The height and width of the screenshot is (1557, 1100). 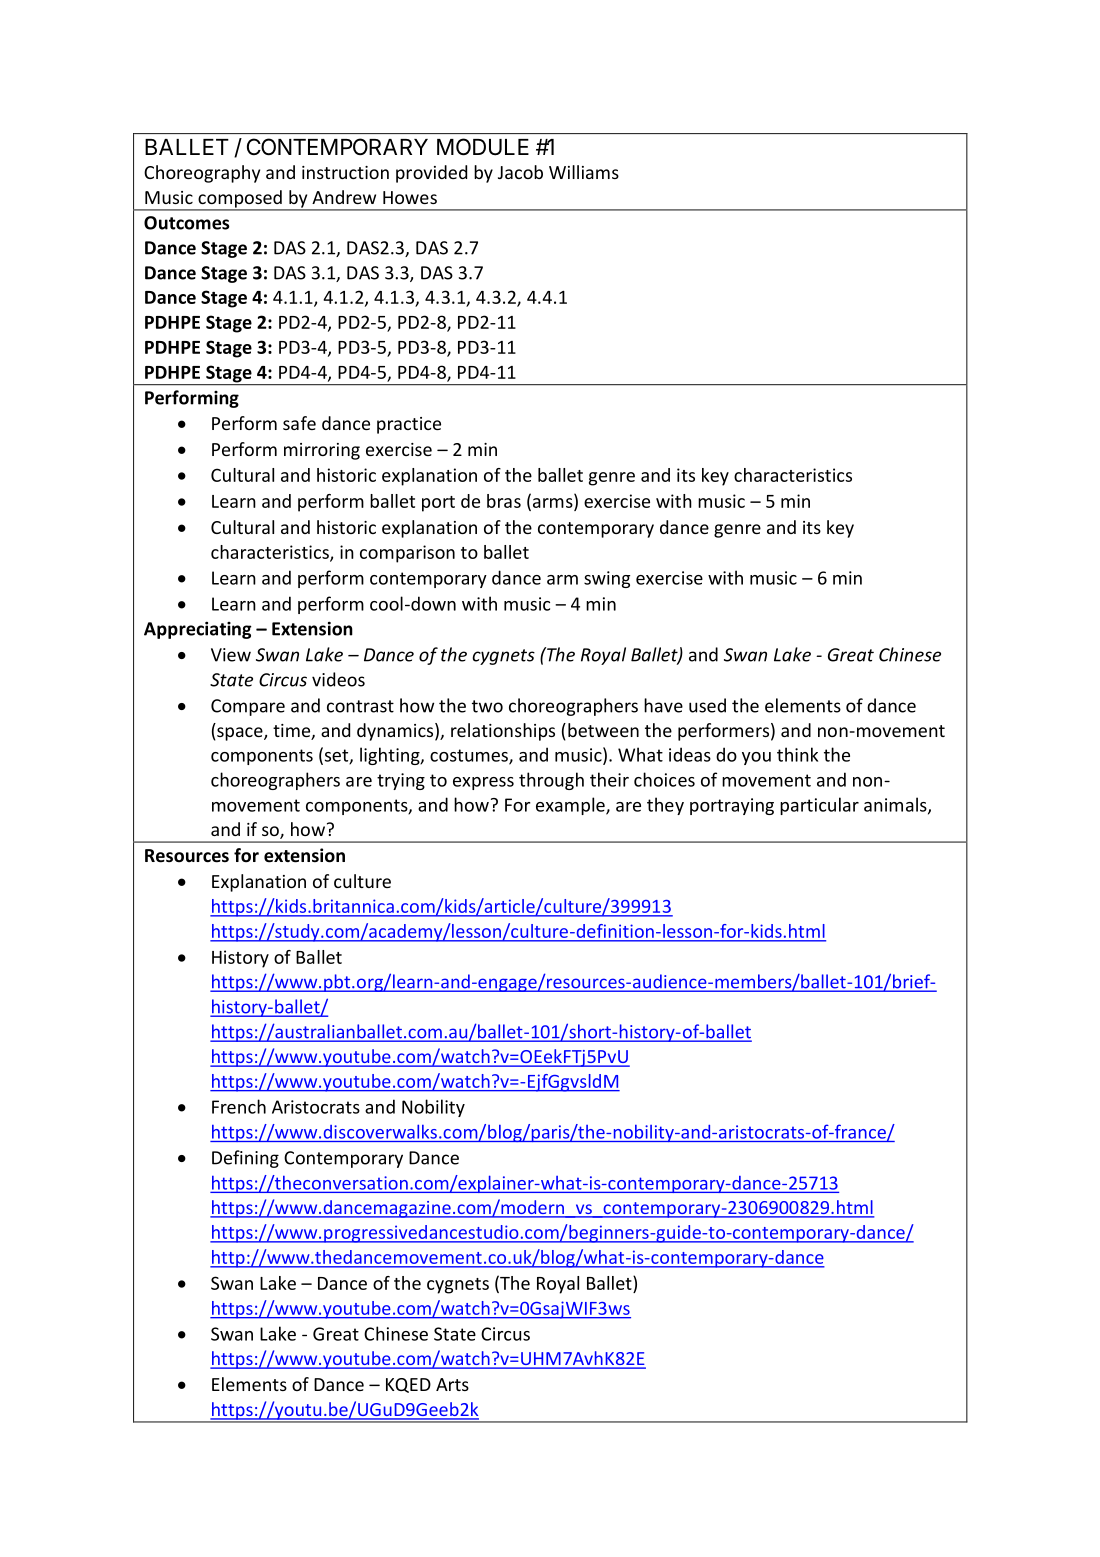 What do you see at coordinates (571, 806) in the screenshot?
I see `example` at bounding box center [571, 806].
